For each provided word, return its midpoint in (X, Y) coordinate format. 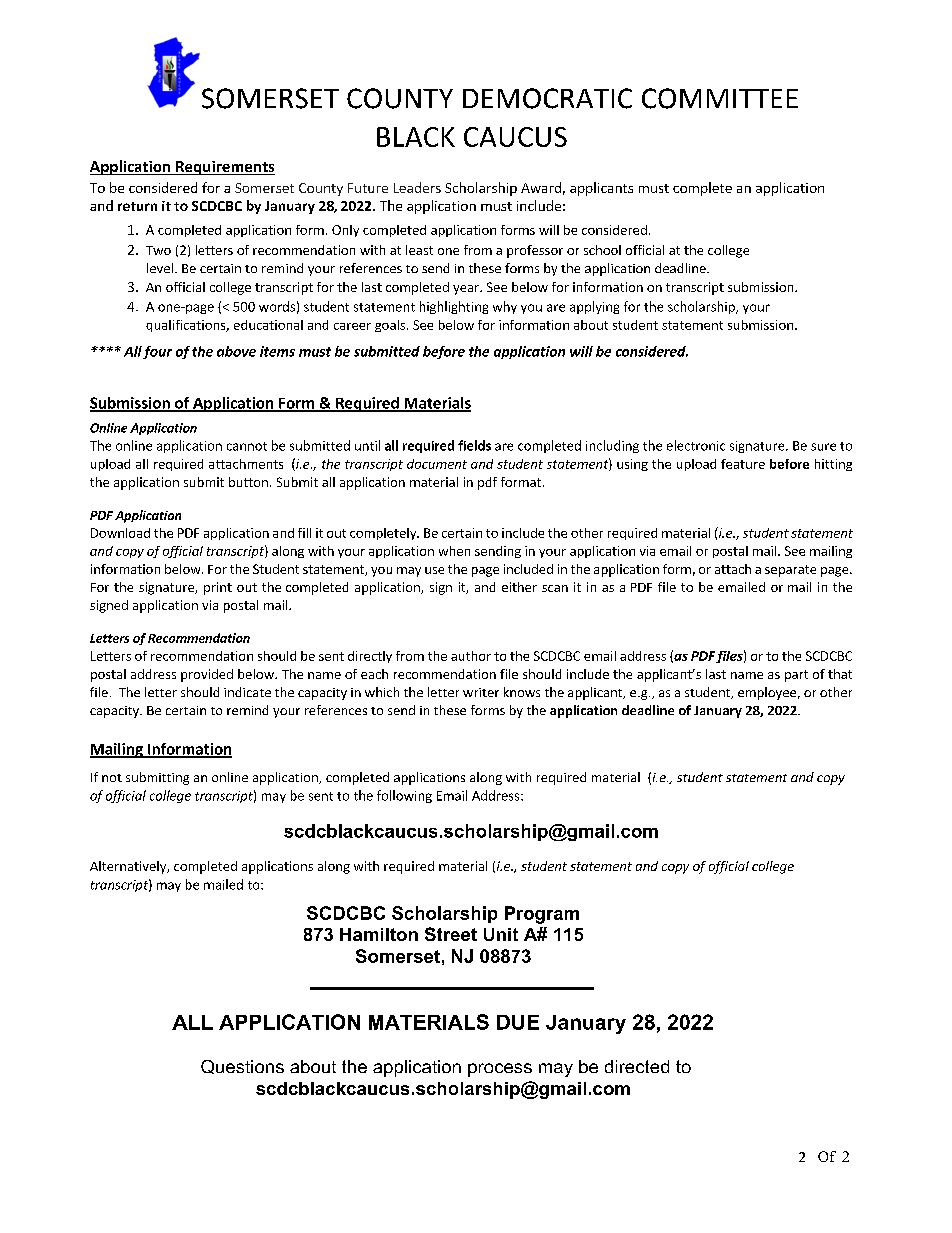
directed (637, 1066)
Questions (242, 1067)
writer (481, 692)
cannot (247, 446)
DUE (518, 1022)
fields (474, 445)
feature (743, 464)
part (796, 676)
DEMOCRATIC (547, 98)
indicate (247, 692)
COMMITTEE (720, 98)
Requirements (224, 168)
